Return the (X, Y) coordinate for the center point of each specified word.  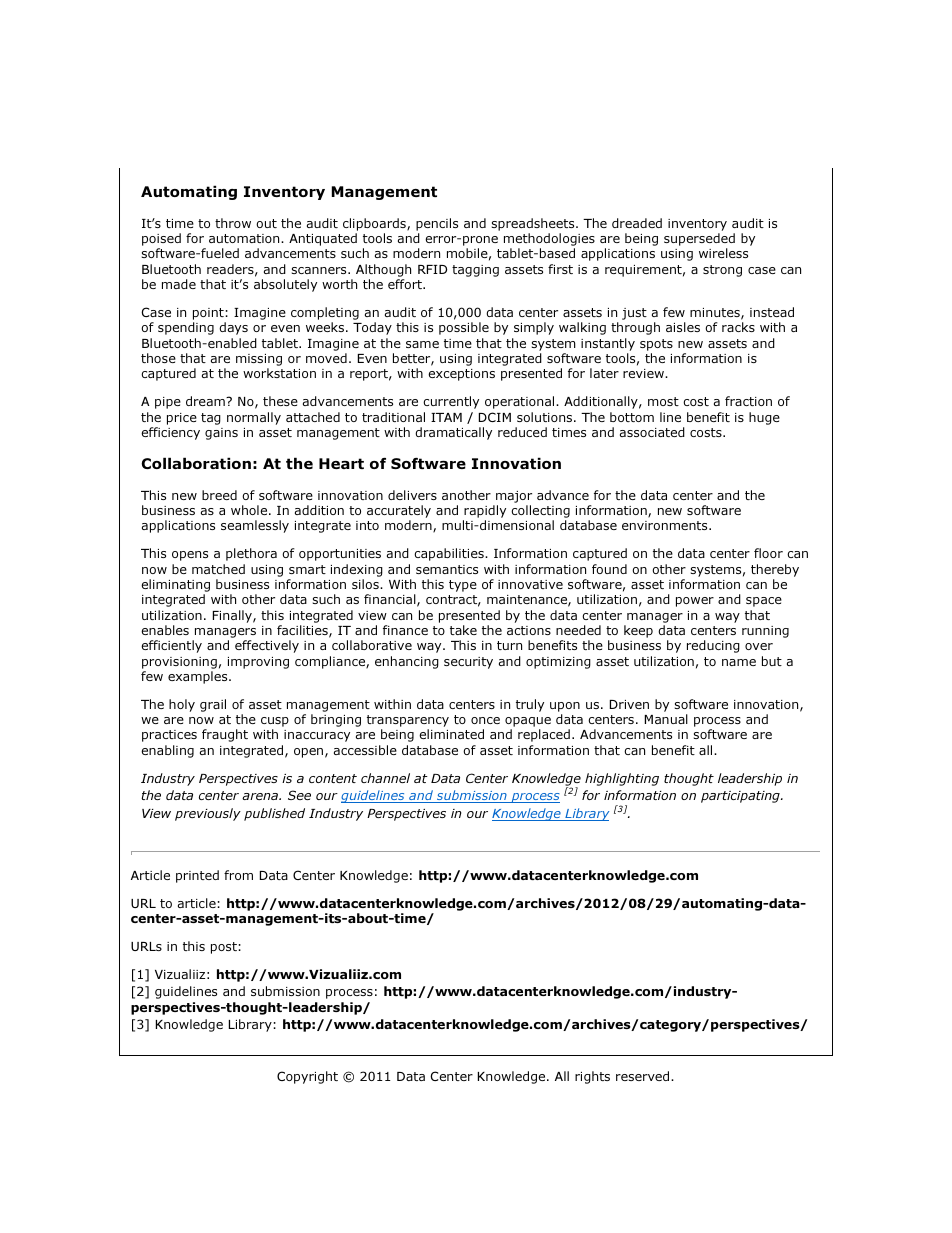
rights (592, 1077)
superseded (699, 241)
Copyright (307, 1077)
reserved (644, 1076)
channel (385, 778)
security (468, 663)
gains (221, 434)
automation (245, 238)
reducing (713, 646)
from (238, 875)
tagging (475, 271)
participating (741, 797)
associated (652, 432)
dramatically (453, 433)
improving (258, 663)
